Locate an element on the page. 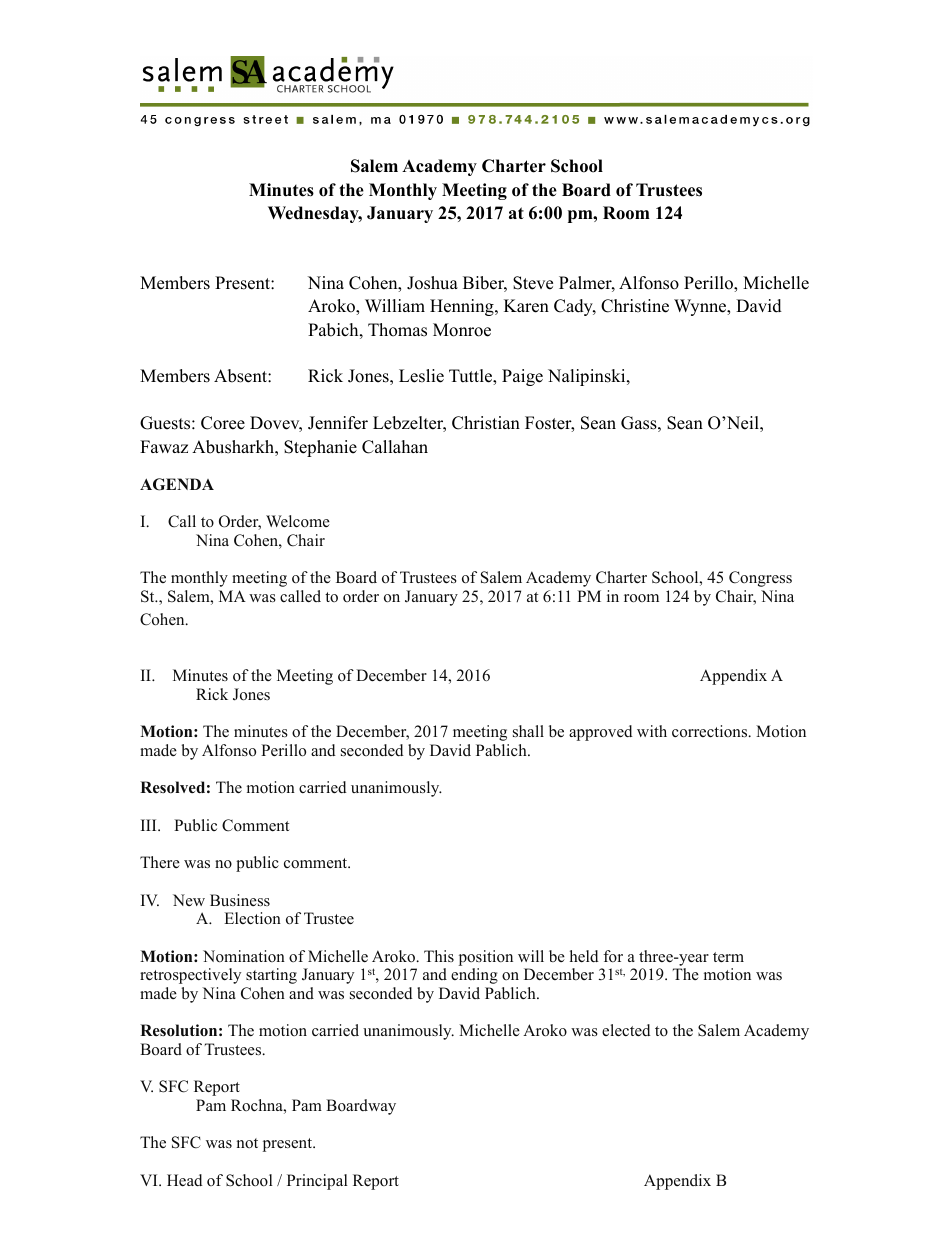 The width and height of the image is (952, 1233). corrections is located at coordinates (711, 731).
